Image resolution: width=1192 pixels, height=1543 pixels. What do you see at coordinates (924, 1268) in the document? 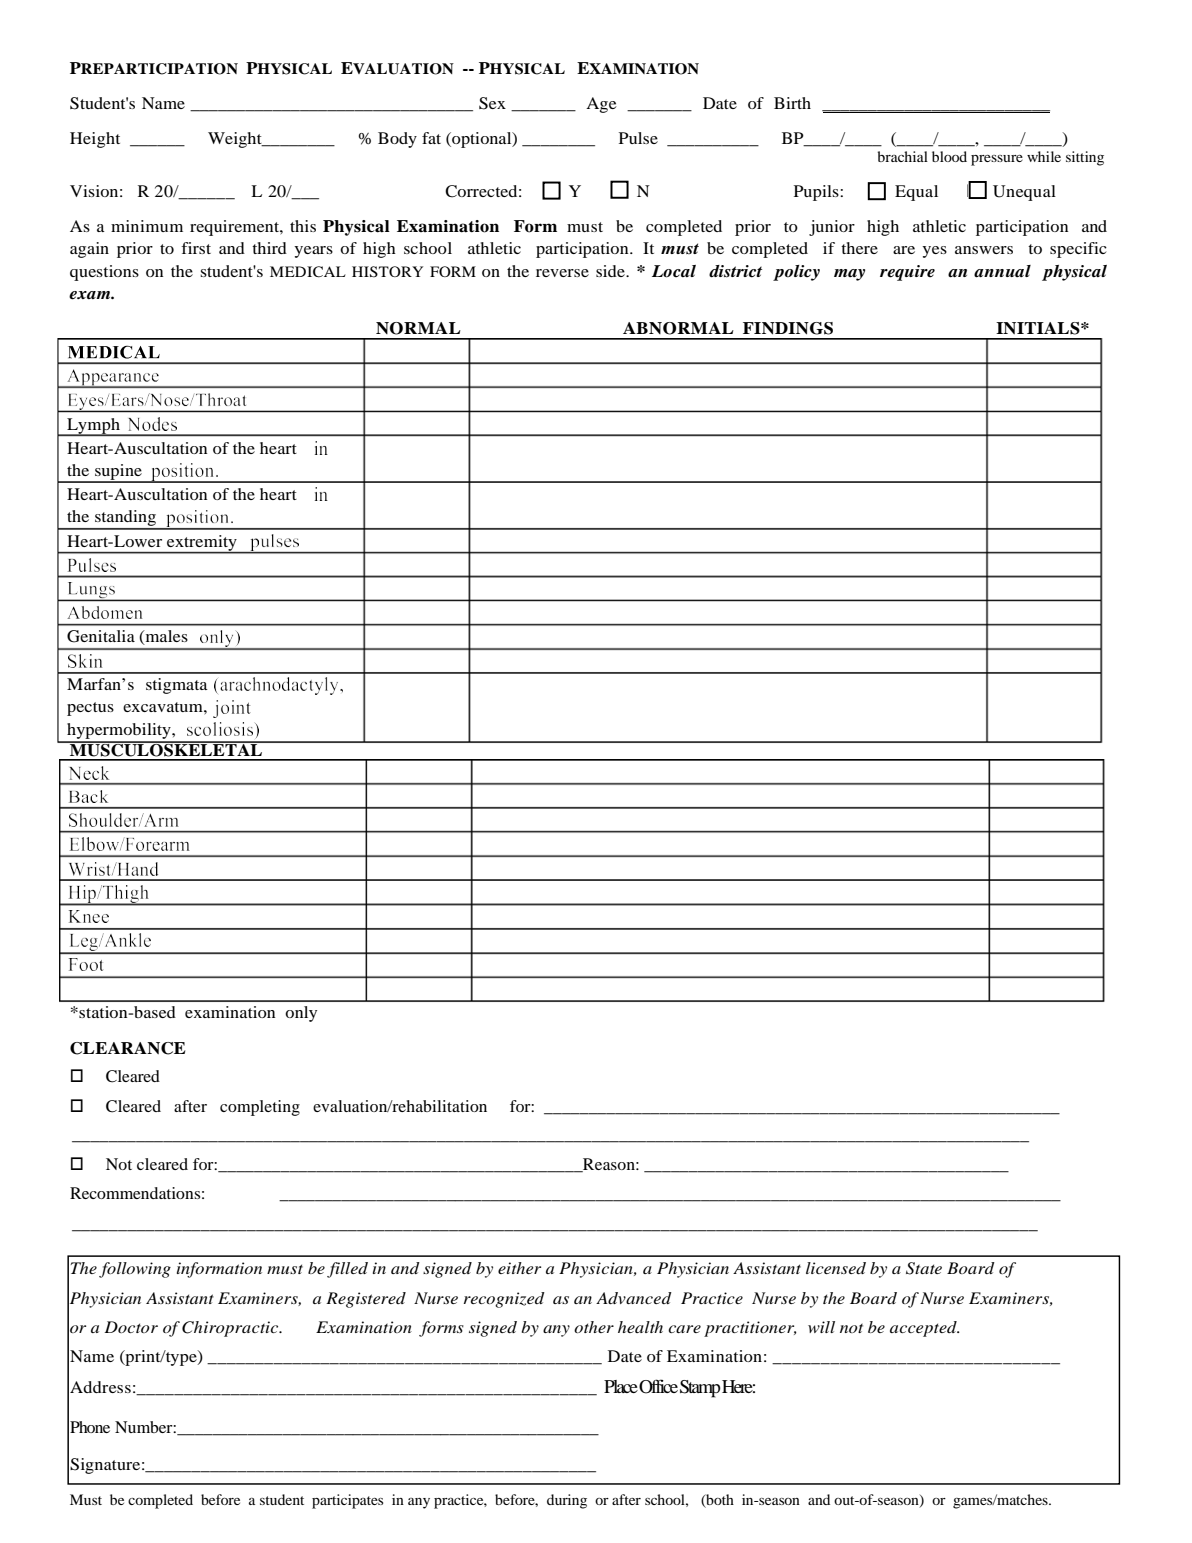
I see `State` at bounding box center [924, 1268].
